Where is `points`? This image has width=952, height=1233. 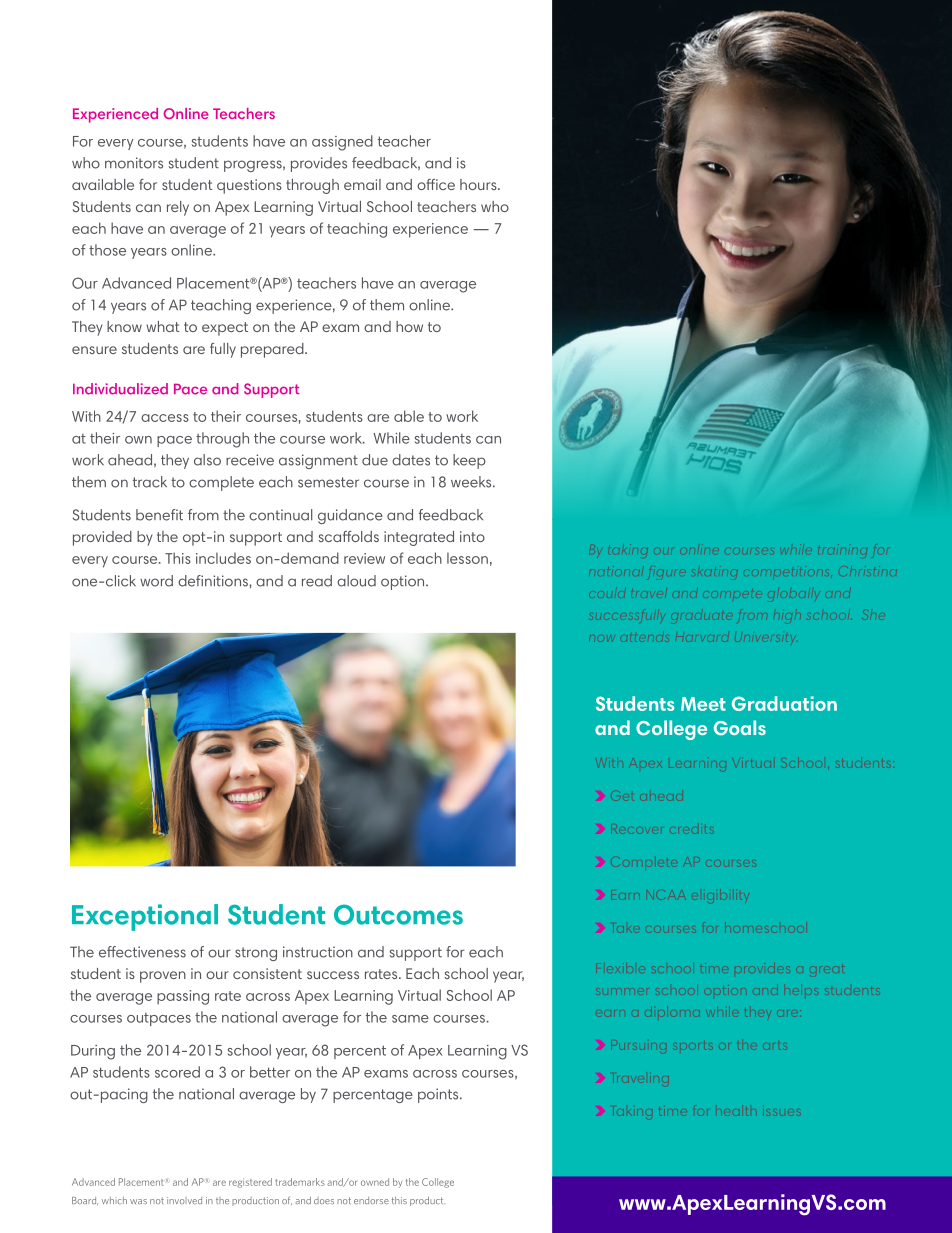
points is located at coordinates (439, 1095).
